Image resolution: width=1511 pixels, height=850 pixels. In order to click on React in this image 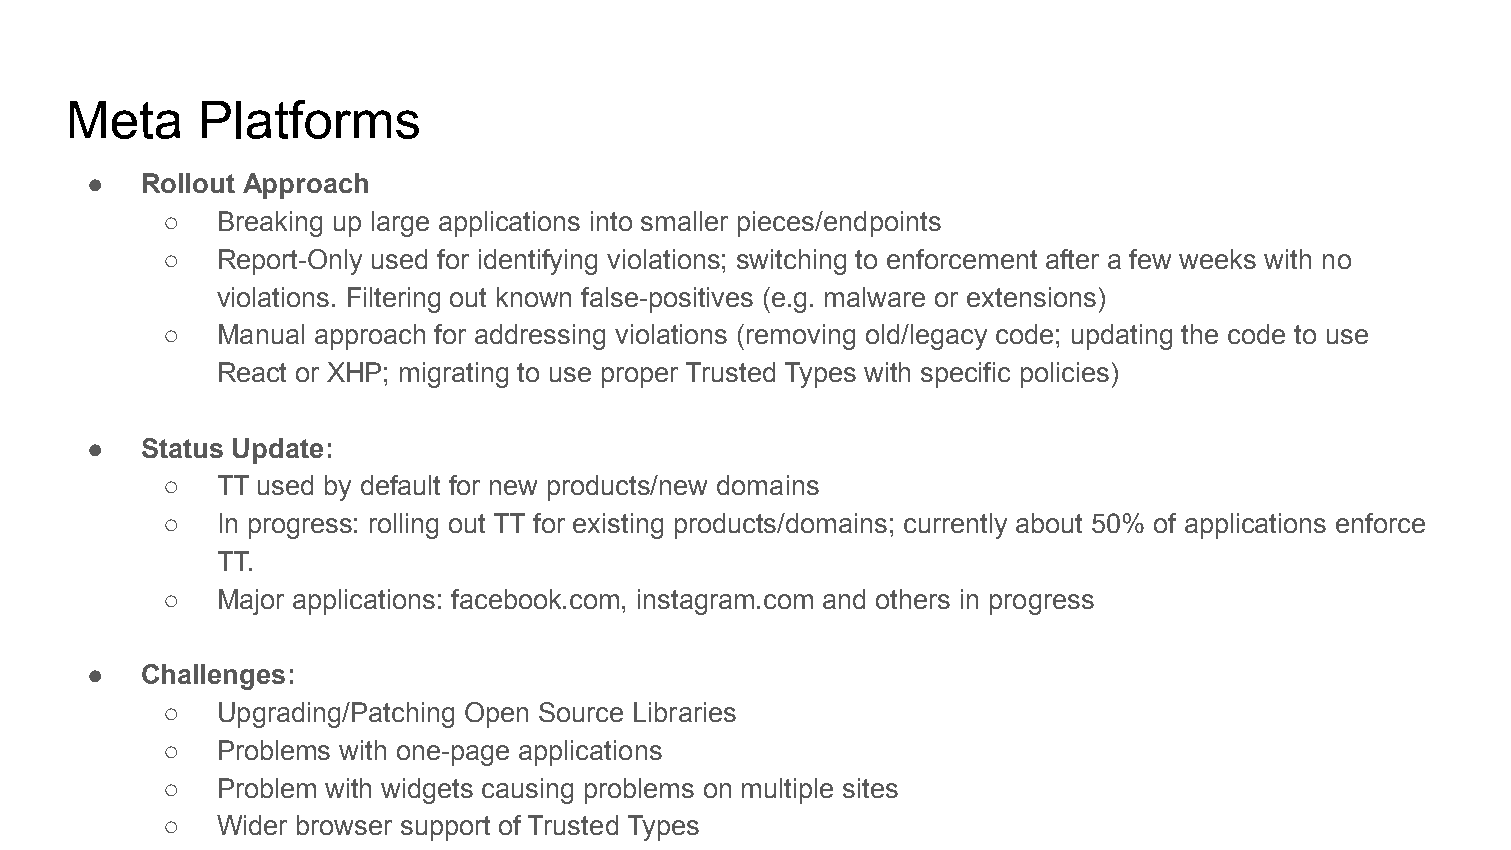, I will do `click(252, 372)`.
